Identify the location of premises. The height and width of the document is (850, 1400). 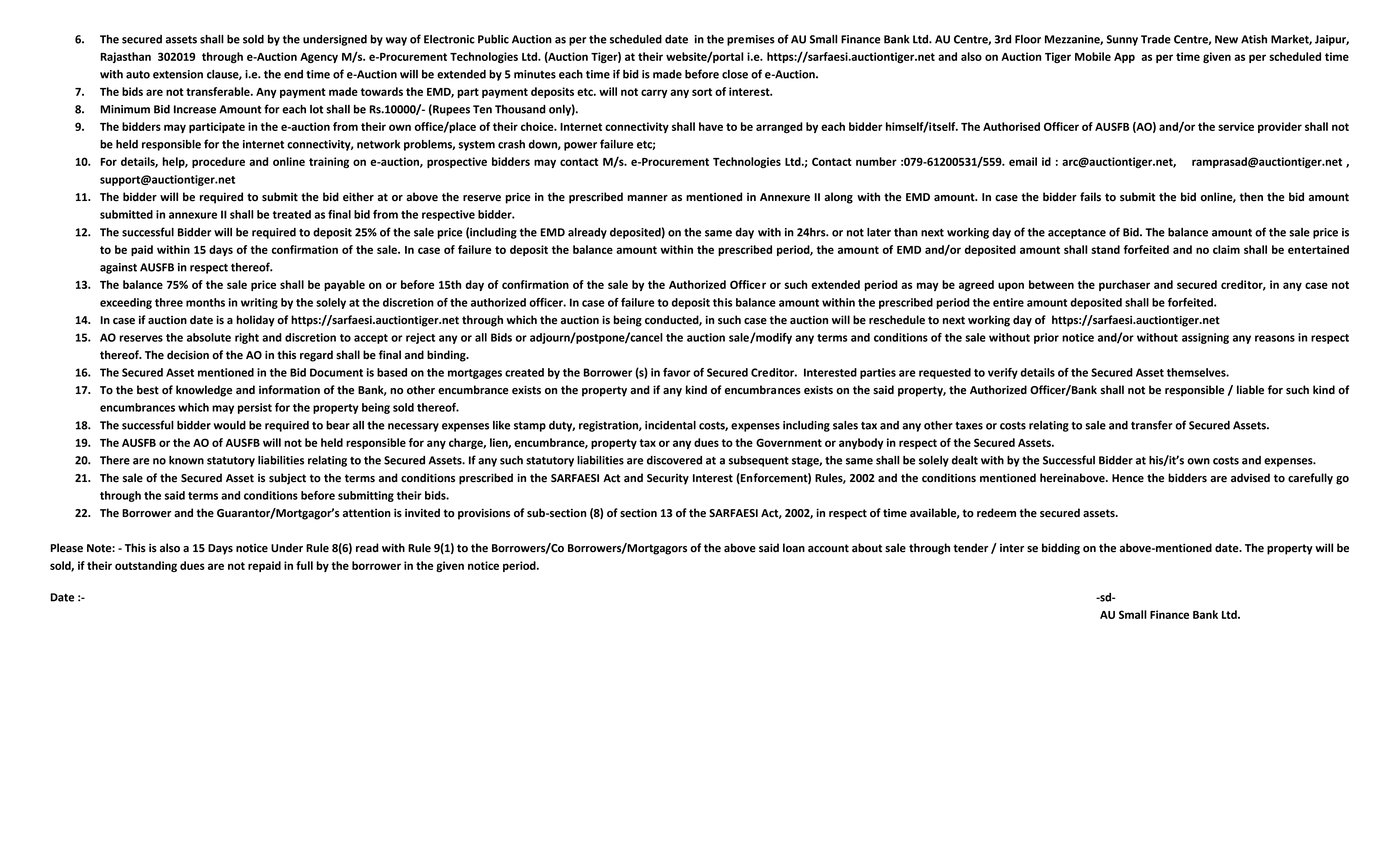
(751, 40).
